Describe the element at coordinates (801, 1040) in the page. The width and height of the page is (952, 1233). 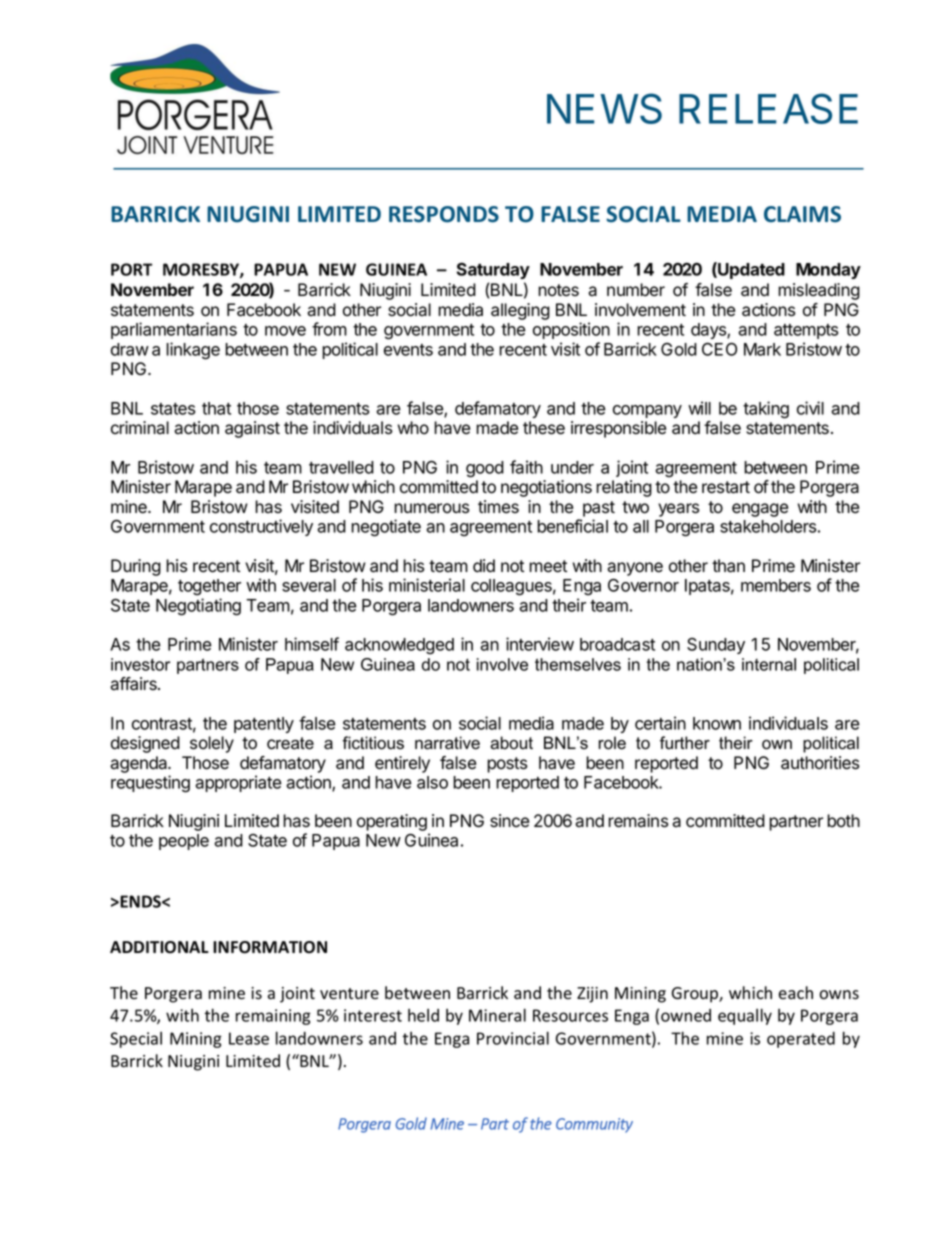
I see `operated` at that location.
